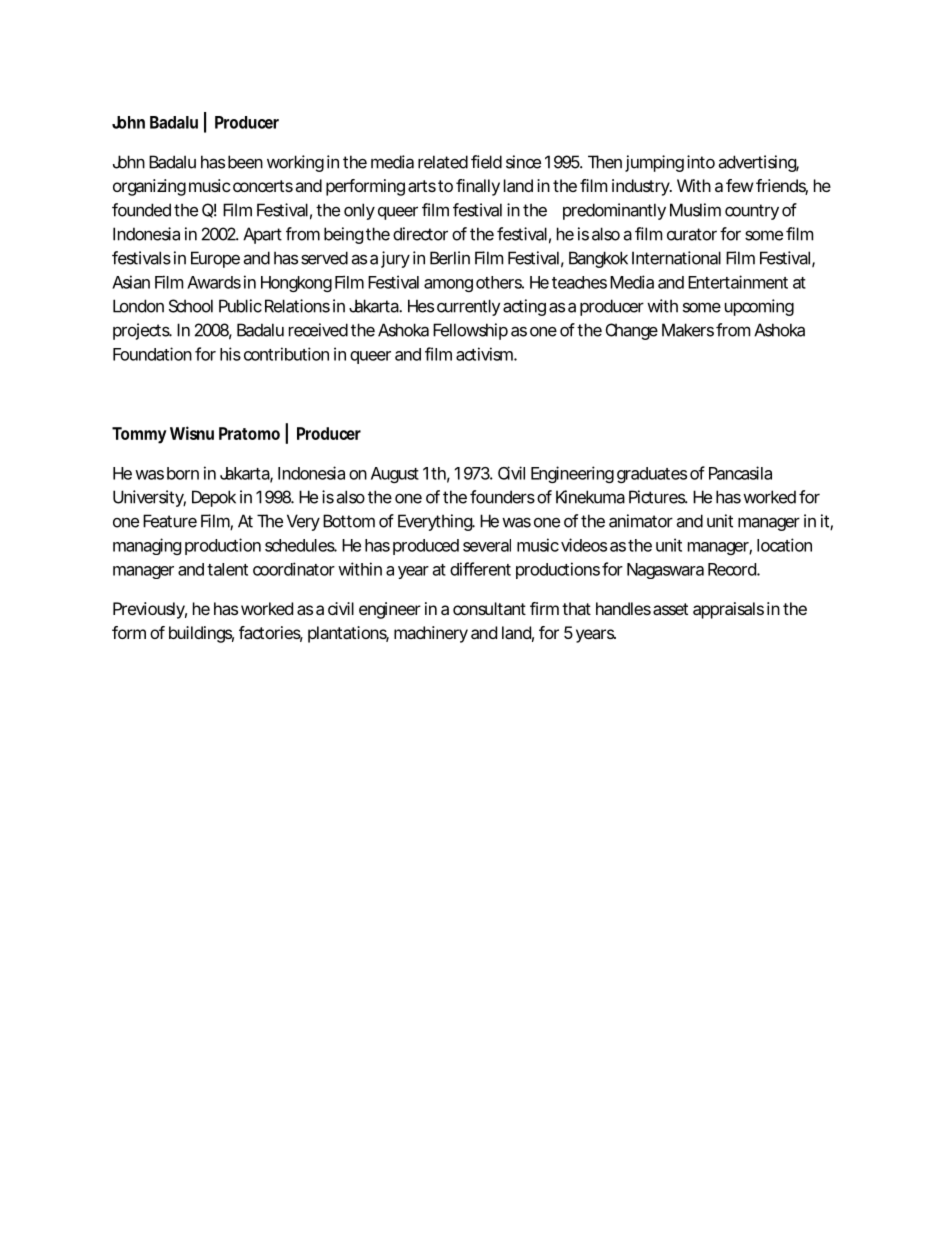 The height and width of the screenshot is (1233, 952). What do you see at coordinates (502, 497) in the screenshot?
I see `founders` at bounding box center [502, 497].
